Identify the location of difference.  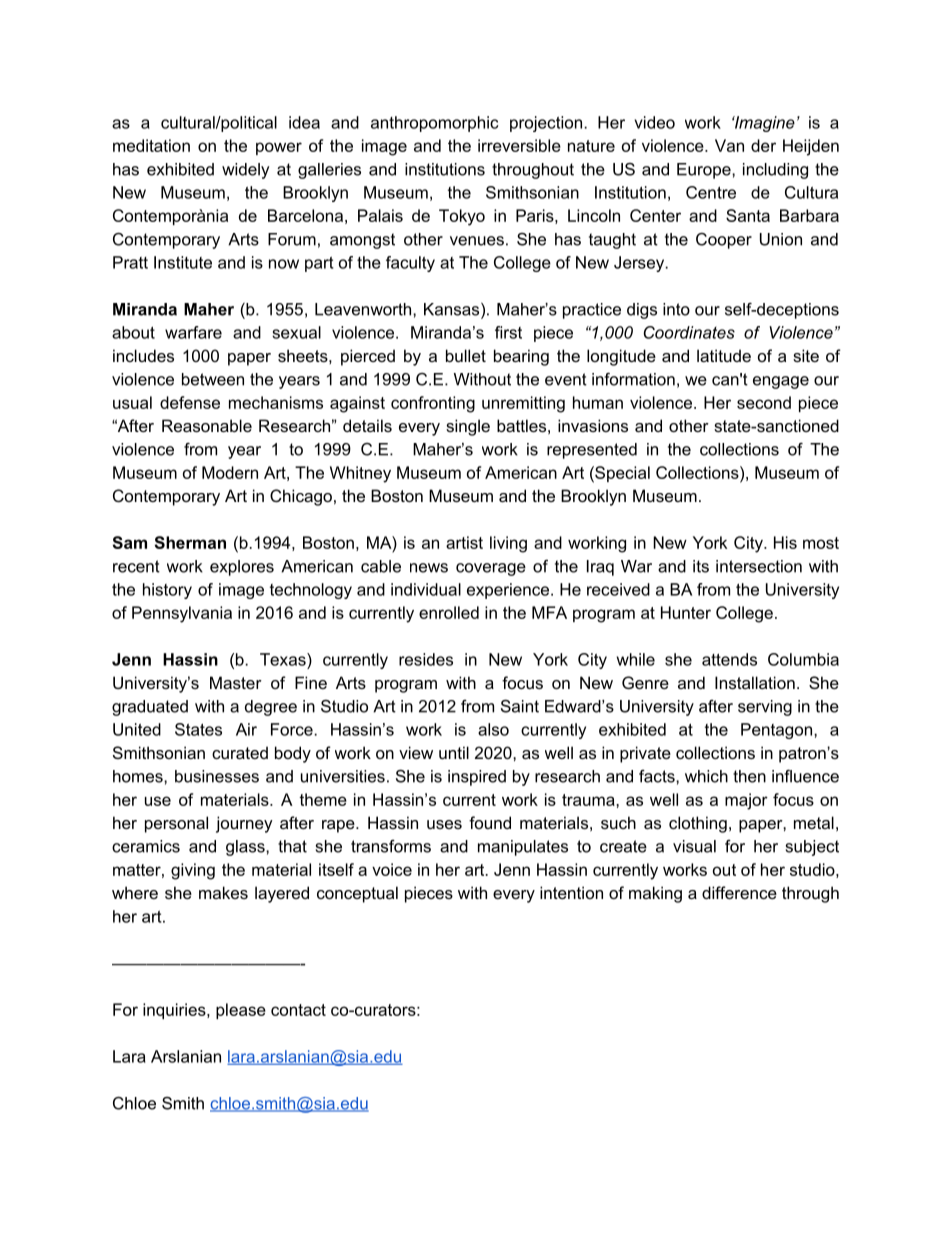
(739, 892).
